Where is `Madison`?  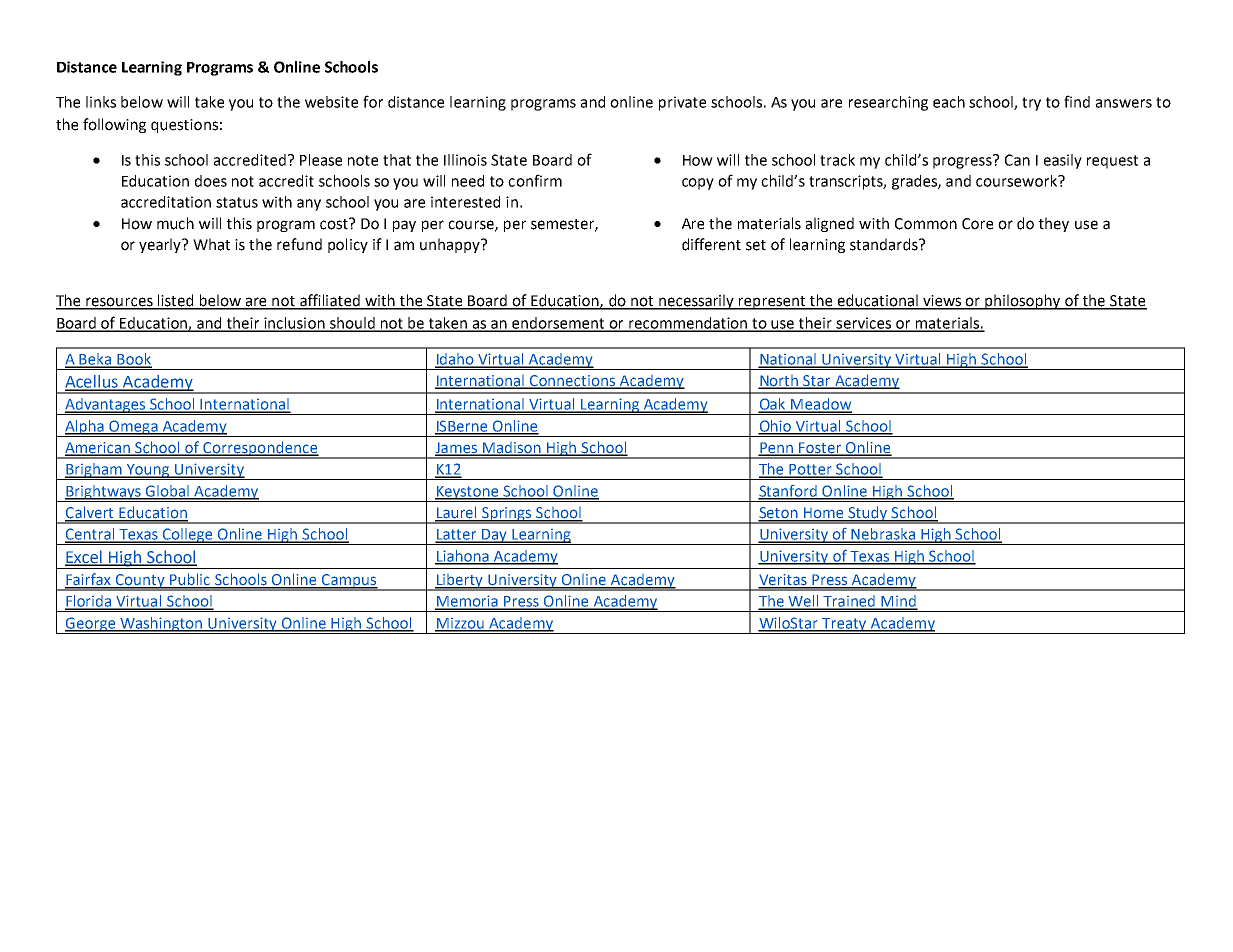
Madison is located at coordinates (512, 448).
